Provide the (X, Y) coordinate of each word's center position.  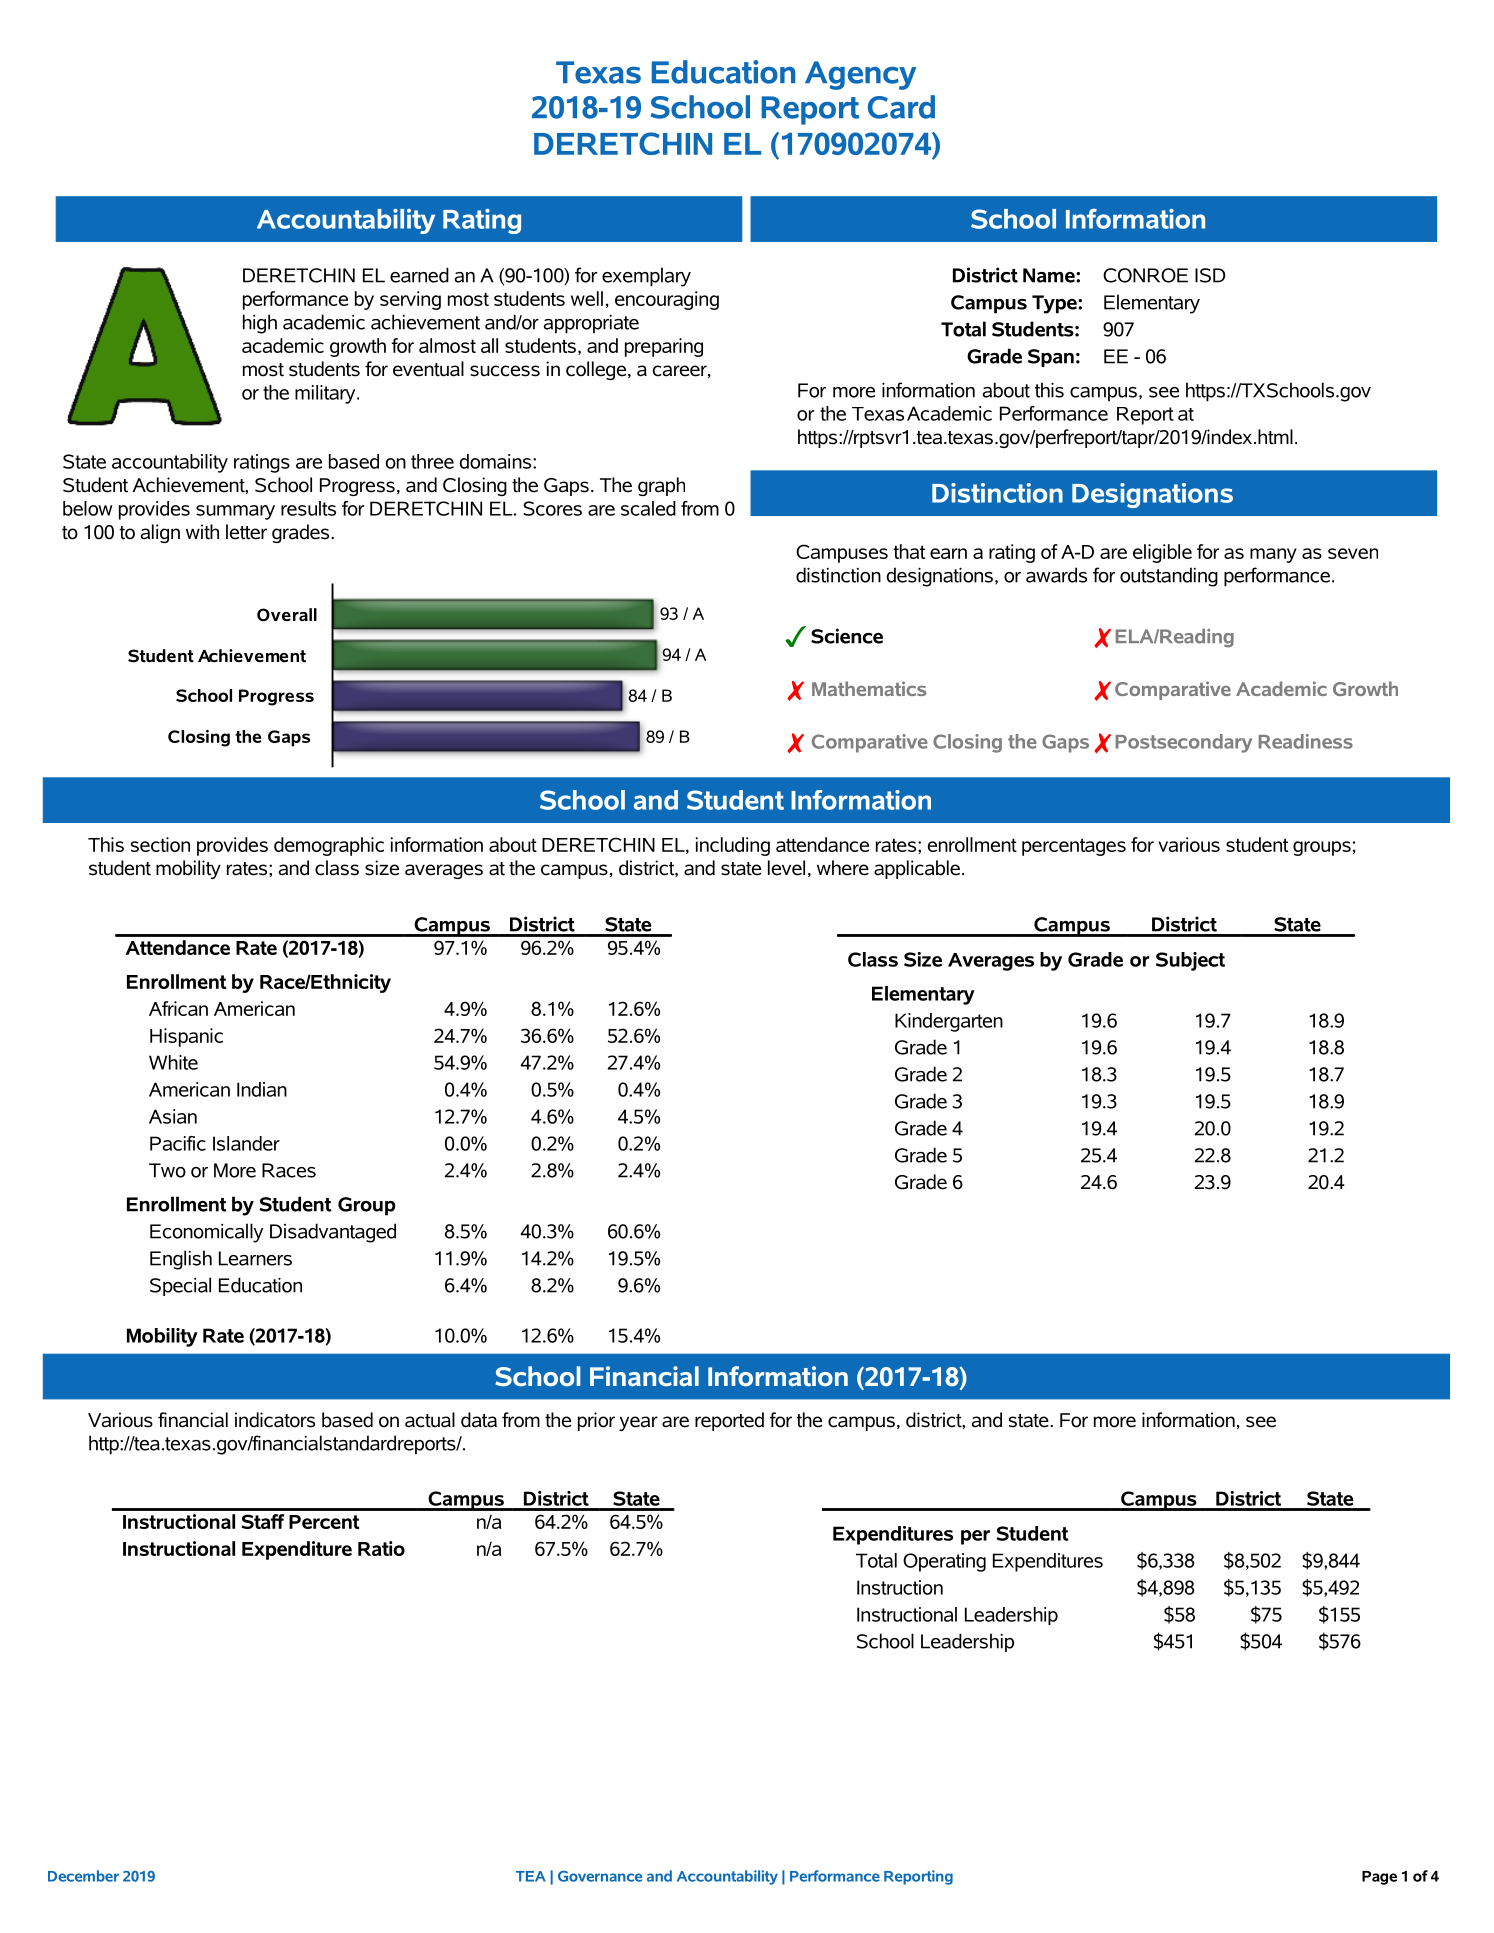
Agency (860, 75)
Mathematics (869, 688)
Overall (287, 615)
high (260, 324)
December (83, 1876)
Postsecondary (1184, 743)
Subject (1190, 961)
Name (1050, 275)
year (638, 1423)
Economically (206, 1233)
